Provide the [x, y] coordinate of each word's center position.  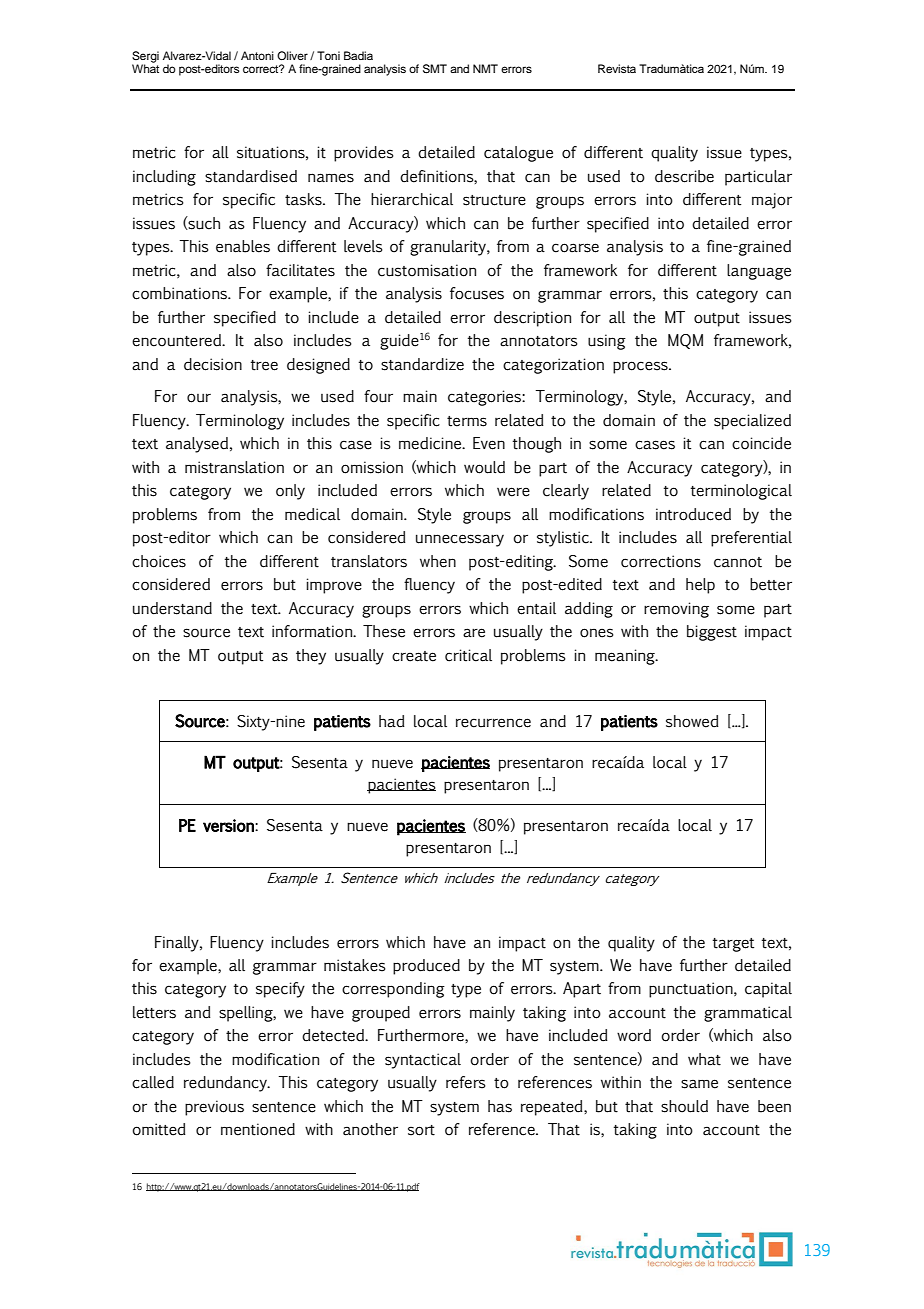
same [699, 1084]
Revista [617, 68]
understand [172, 608]
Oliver [292, 55]
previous [214, 1108]
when [438, 561]
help [700, 586]
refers [466, 1082]
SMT [435, 69]
